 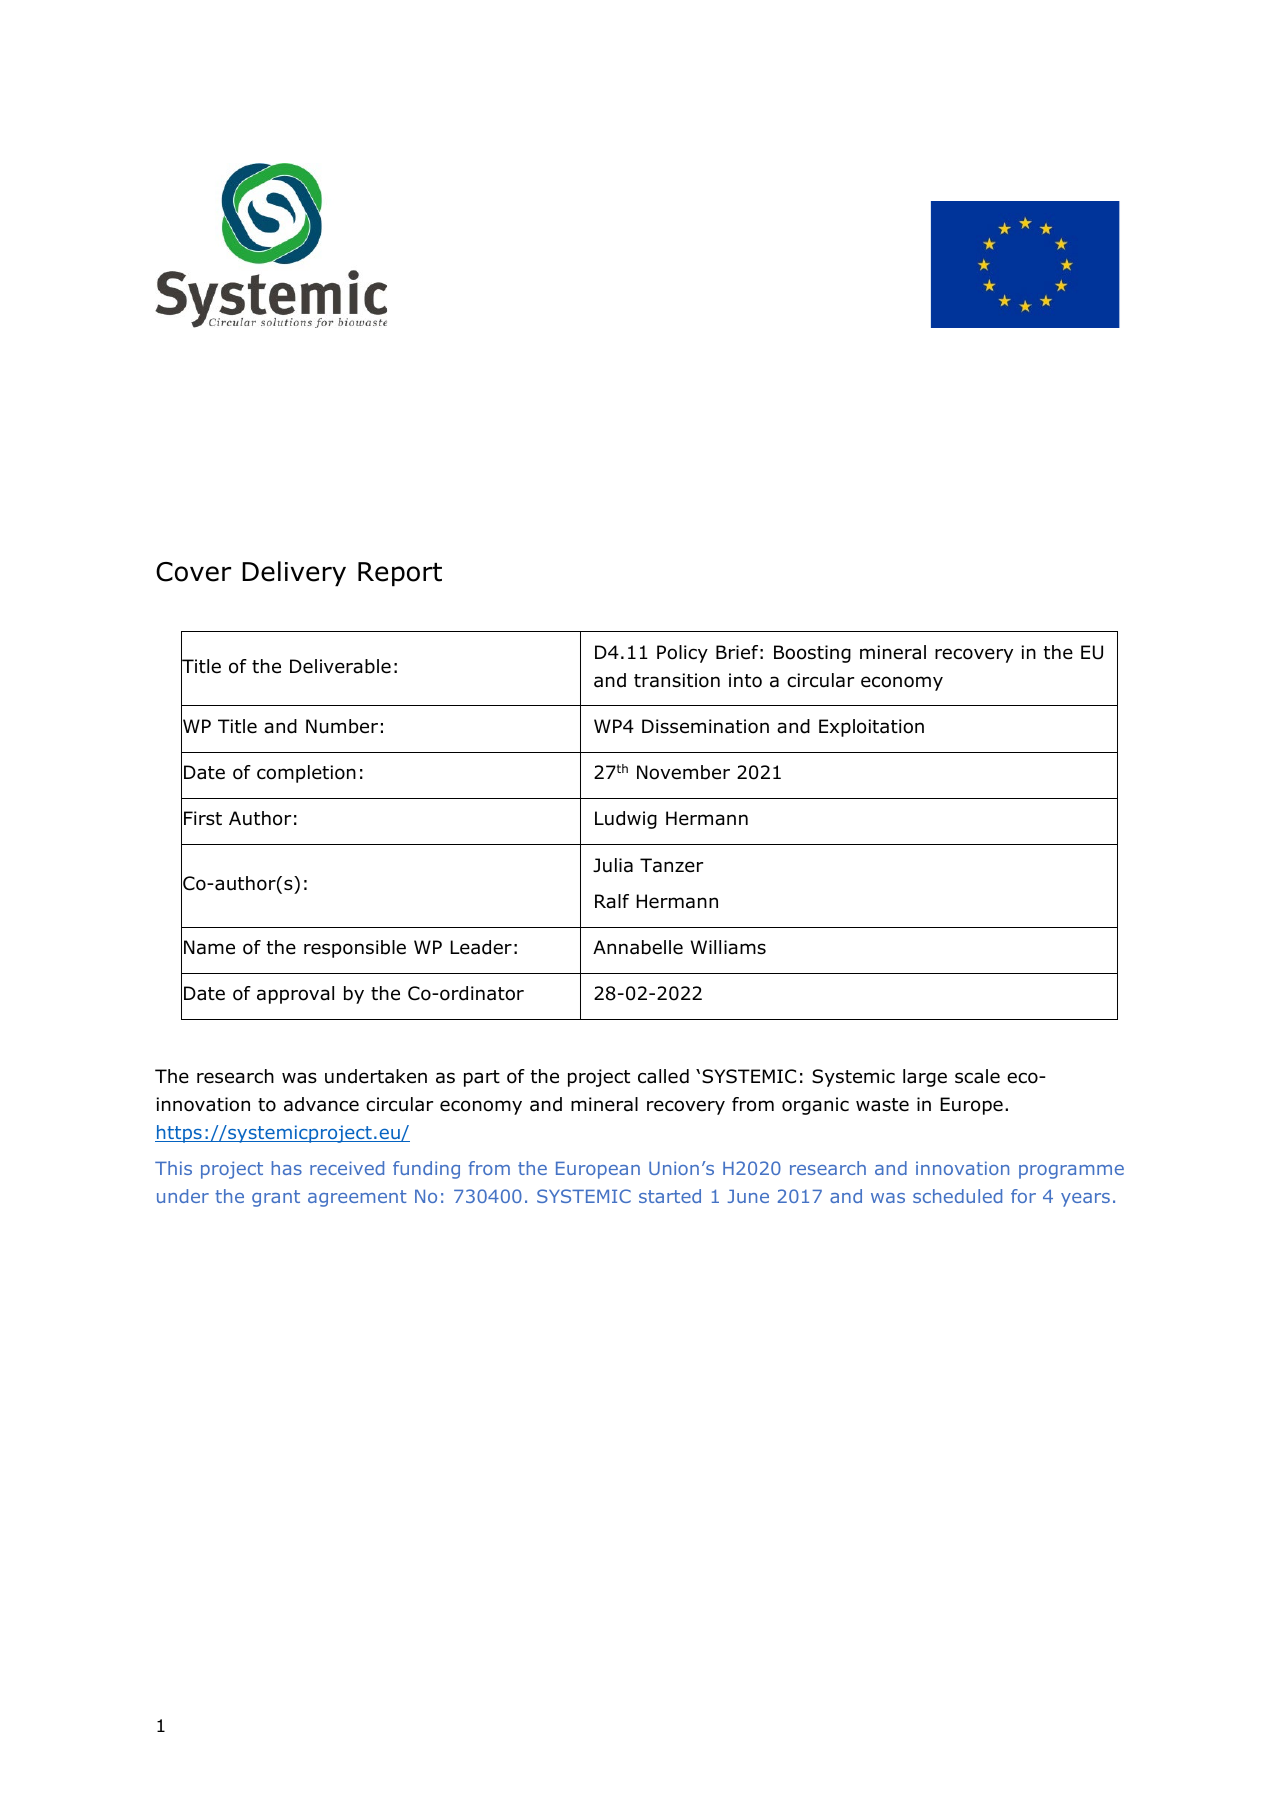 I want to click on Boosting, so click(x=812, y=654).
